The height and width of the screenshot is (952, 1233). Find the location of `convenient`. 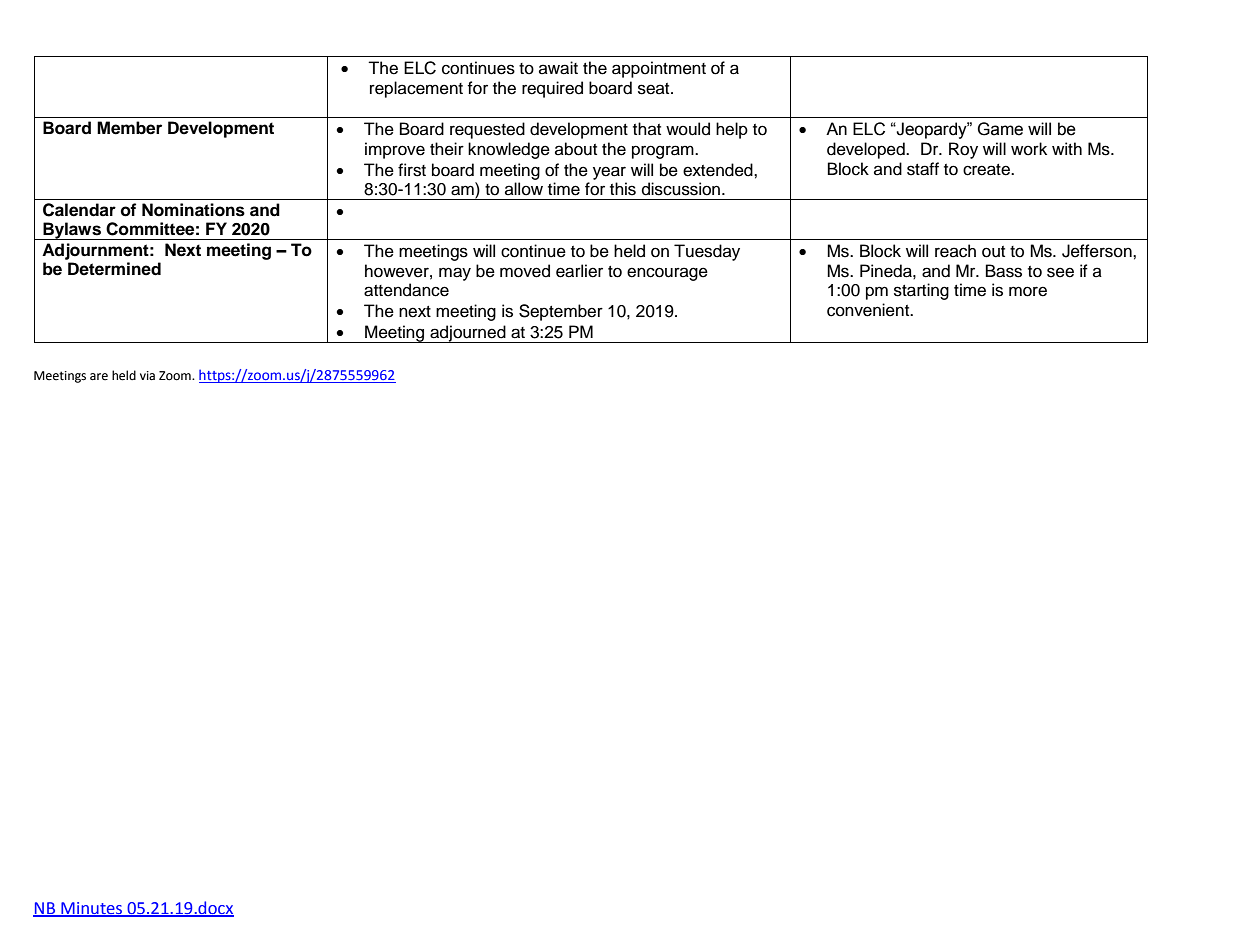

convenient is located at coordinates (869, 310).
